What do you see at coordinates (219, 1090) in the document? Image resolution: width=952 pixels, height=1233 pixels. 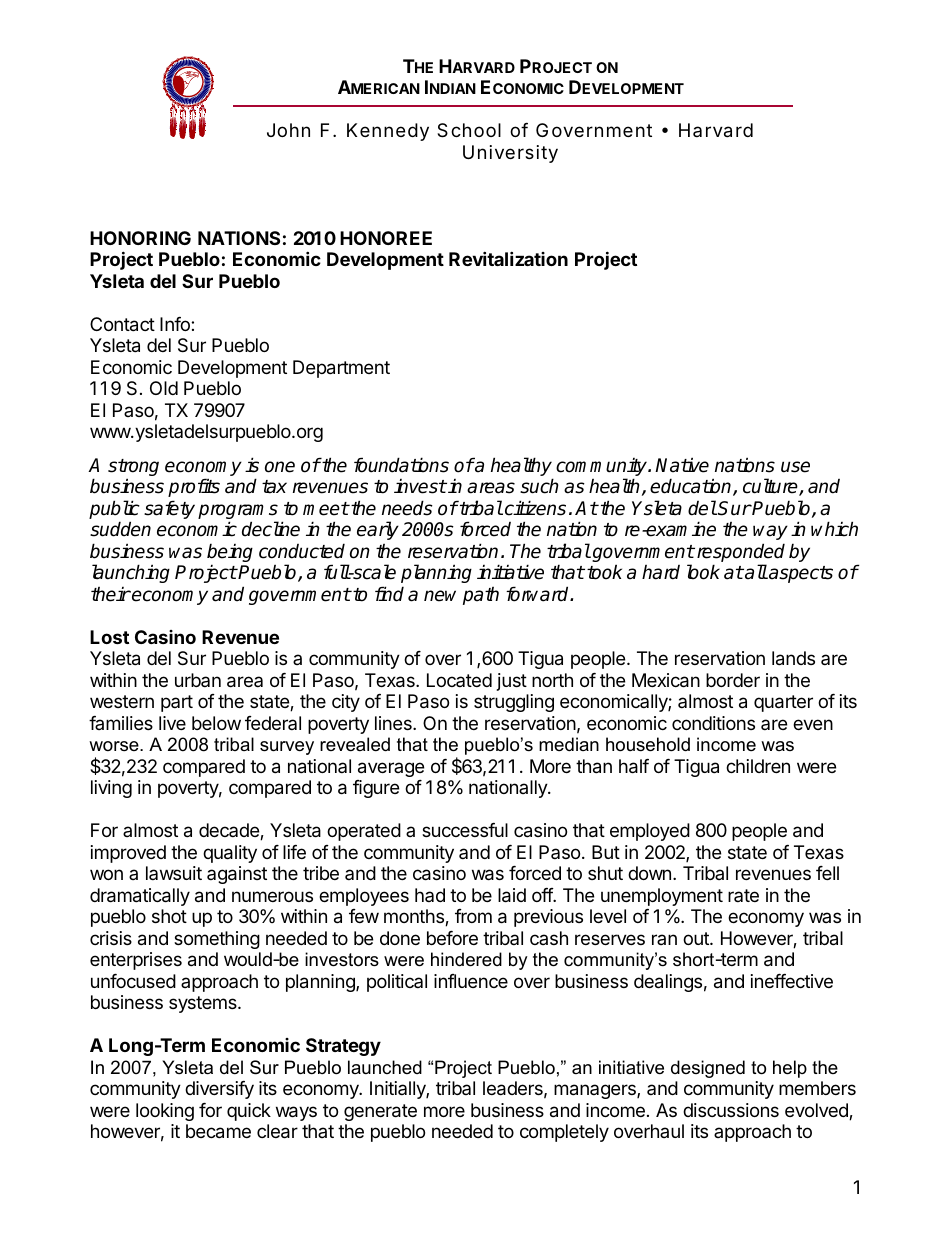 I see `diversify` at bounding box center [219, 1090].
